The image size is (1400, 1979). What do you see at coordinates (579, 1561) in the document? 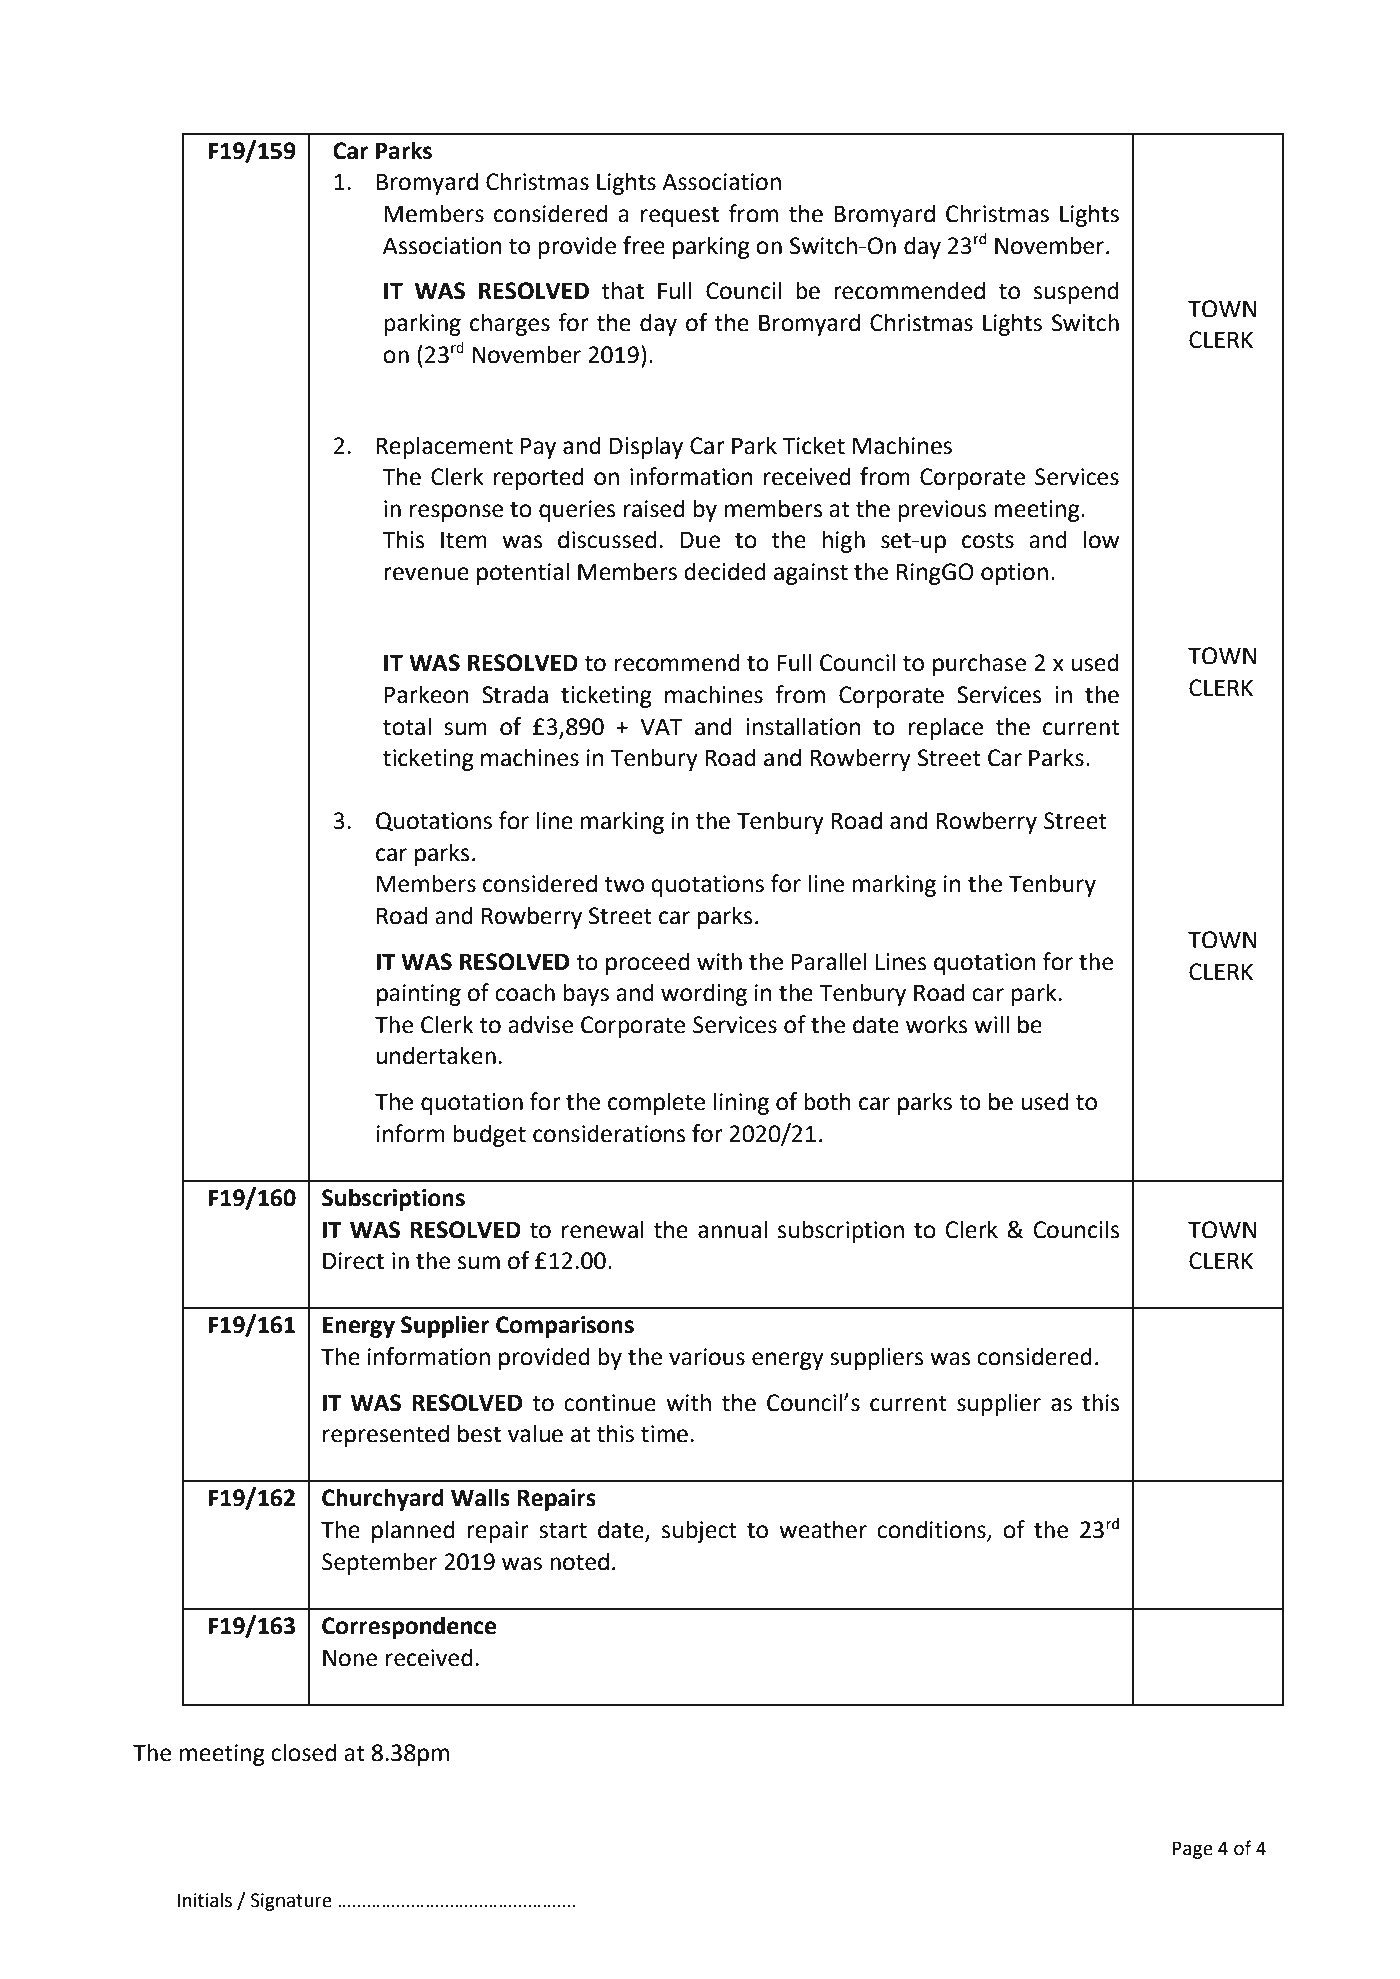
I see `noted` at bounding box center [579, 1561].
